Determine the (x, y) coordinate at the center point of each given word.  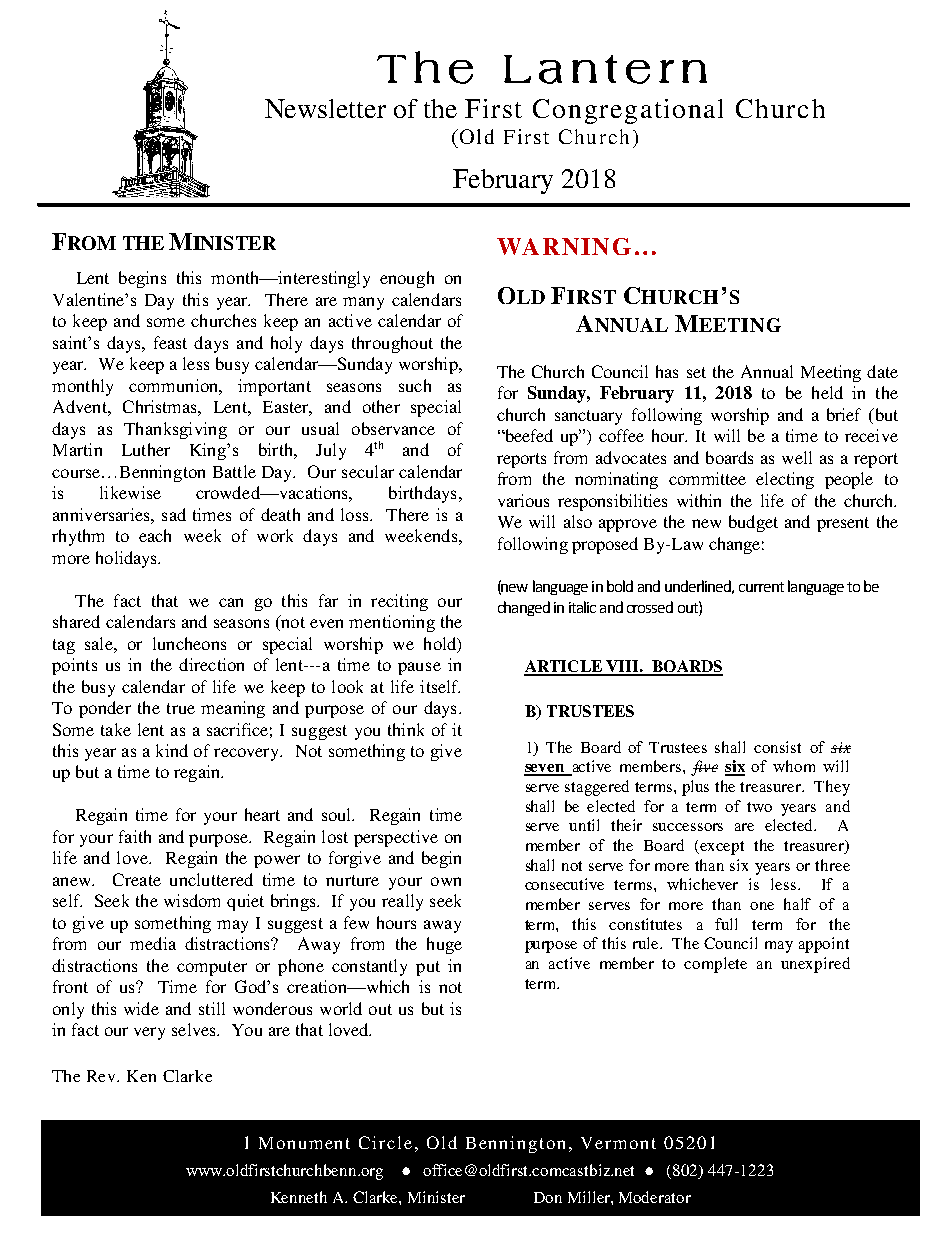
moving (508, 1170)
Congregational (628, 111)
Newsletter (325, 108)
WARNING (564, 246)
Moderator (655, 1197)
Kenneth (299, 1197)
